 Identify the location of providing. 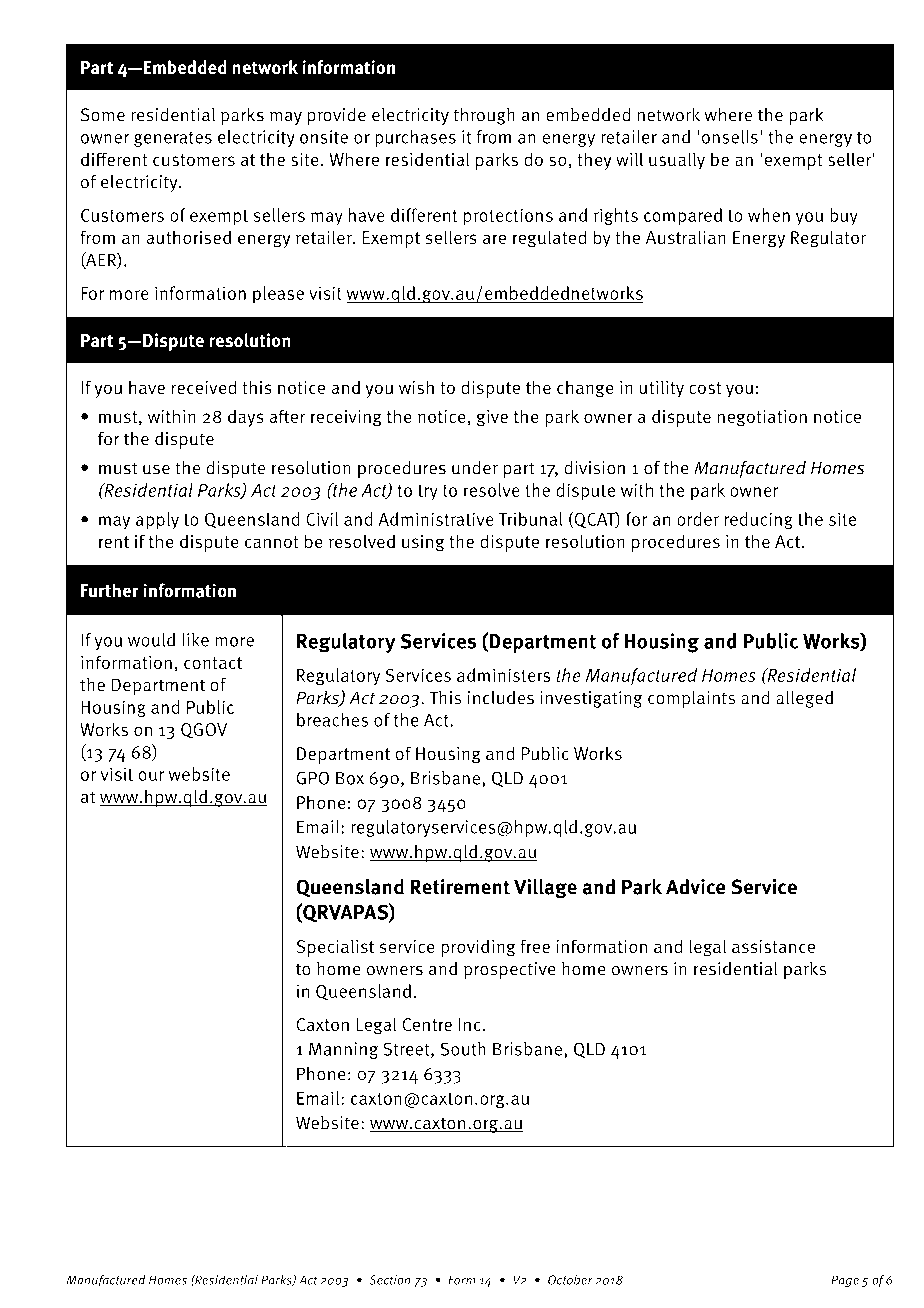
(478, 948).
